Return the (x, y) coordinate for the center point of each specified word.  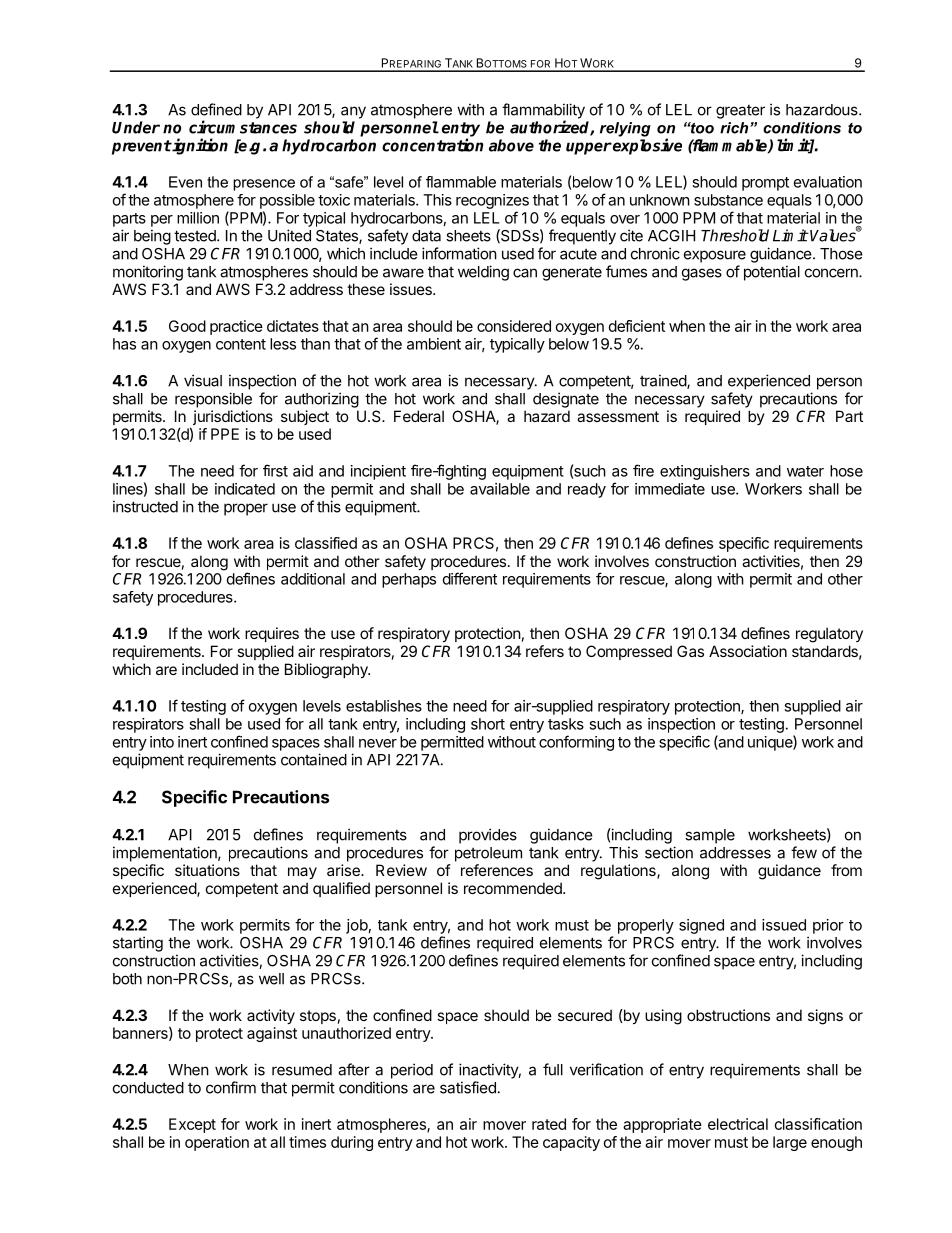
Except (192, 1125)
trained (664, 381)
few (804, 852)
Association (748, 651)
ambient (434, 344)
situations (207, 870)
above (511, 145)
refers (545, 651)
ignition (199, 146)
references (497, 870)
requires (272, 634)
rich (735, 128)
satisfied (468, 1087)
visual (203, 380)
